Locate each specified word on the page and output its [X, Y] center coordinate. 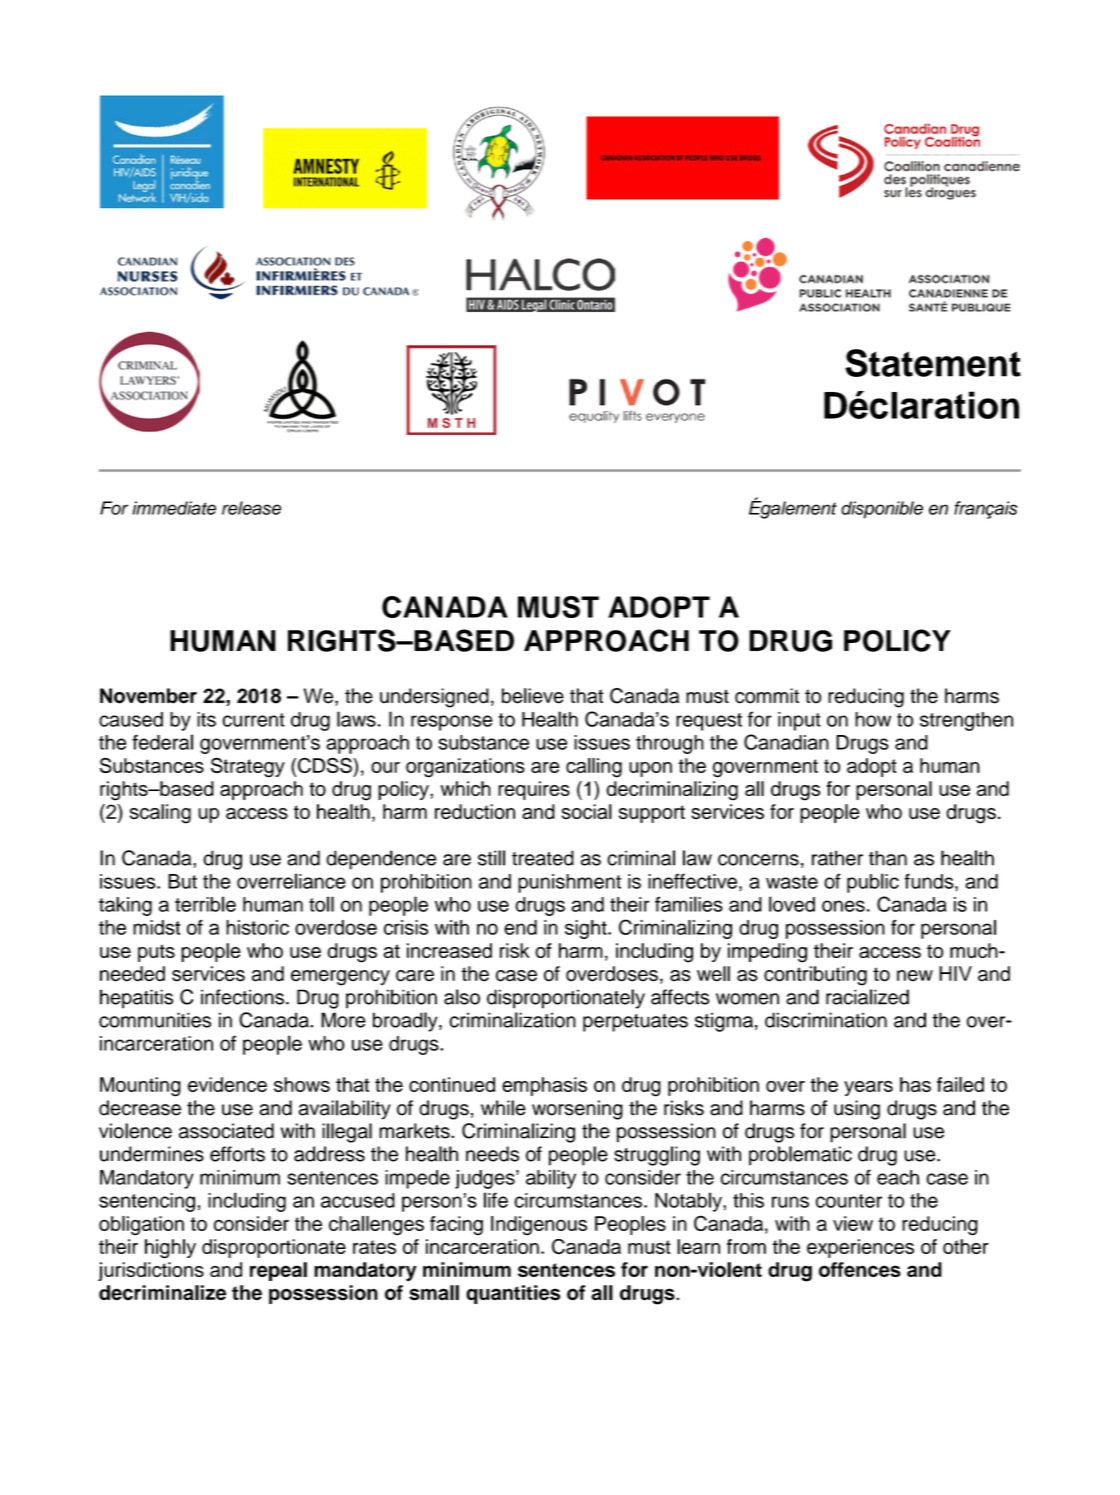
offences [860, 1269]
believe [533, 696]
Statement [933, 363]
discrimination [826, 1020]
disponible [882, 510]
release [251, 508]
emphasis [544, 1086]
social [587, 812]
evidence [227, 1084]
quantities [513, 1294]
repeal [278, 1271]
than [888, 858]
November [148, 696]
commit [767, 696]
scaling [160, 814]
